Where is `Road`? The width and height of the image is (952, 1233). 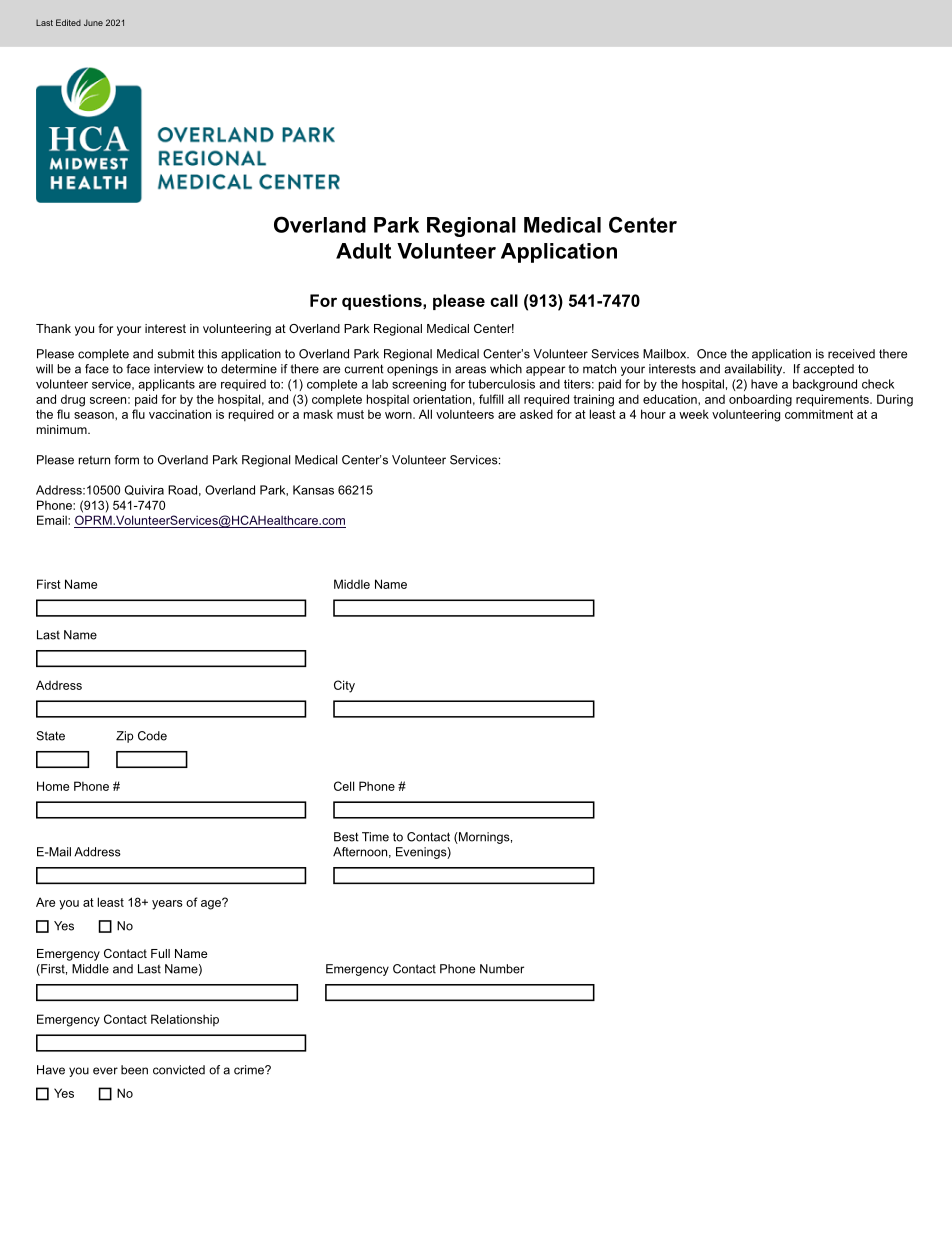
Road is located at coordinates (182, 490).
